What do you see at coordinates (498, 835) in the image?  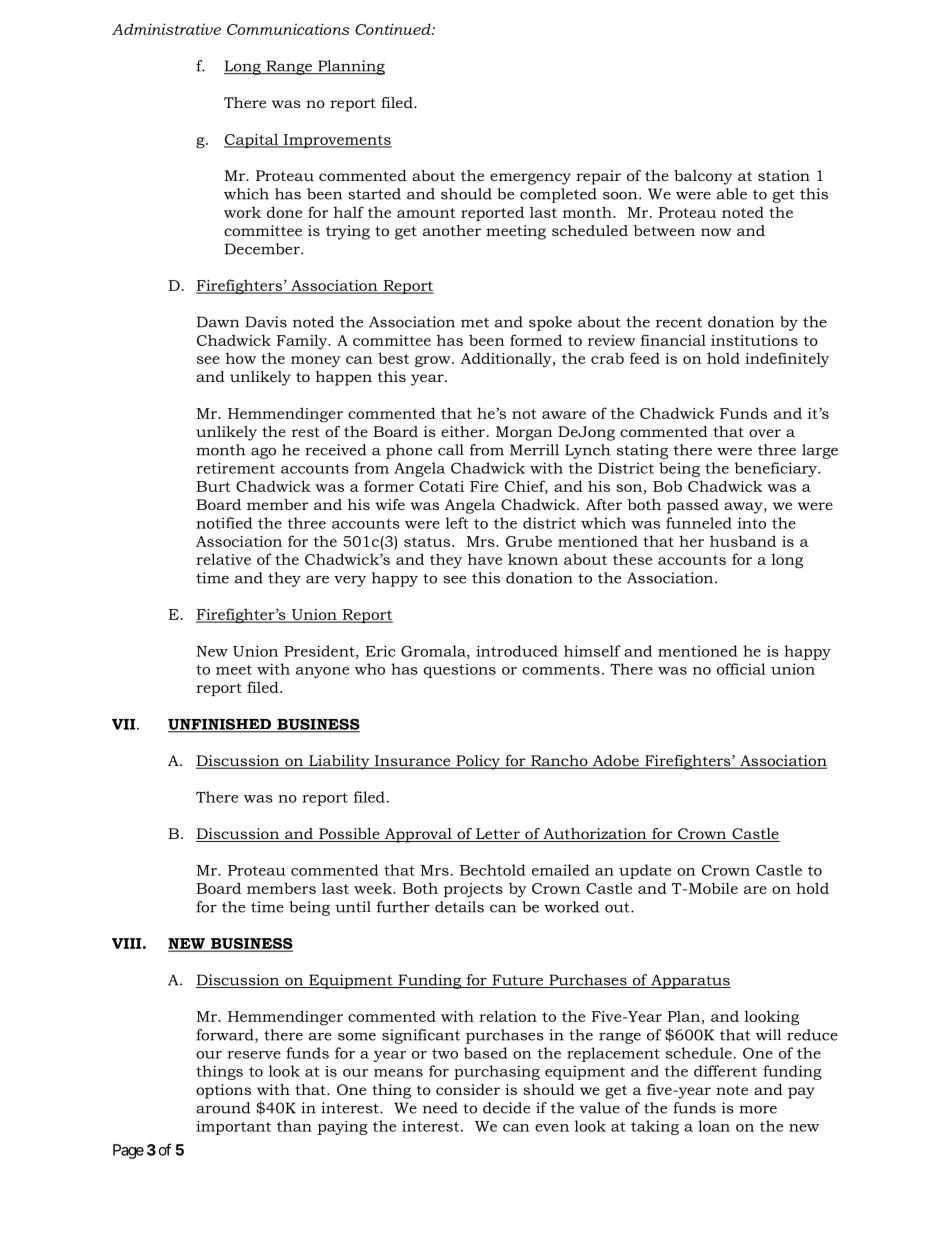 I see `Letter` at bounding box center [498, 835].
